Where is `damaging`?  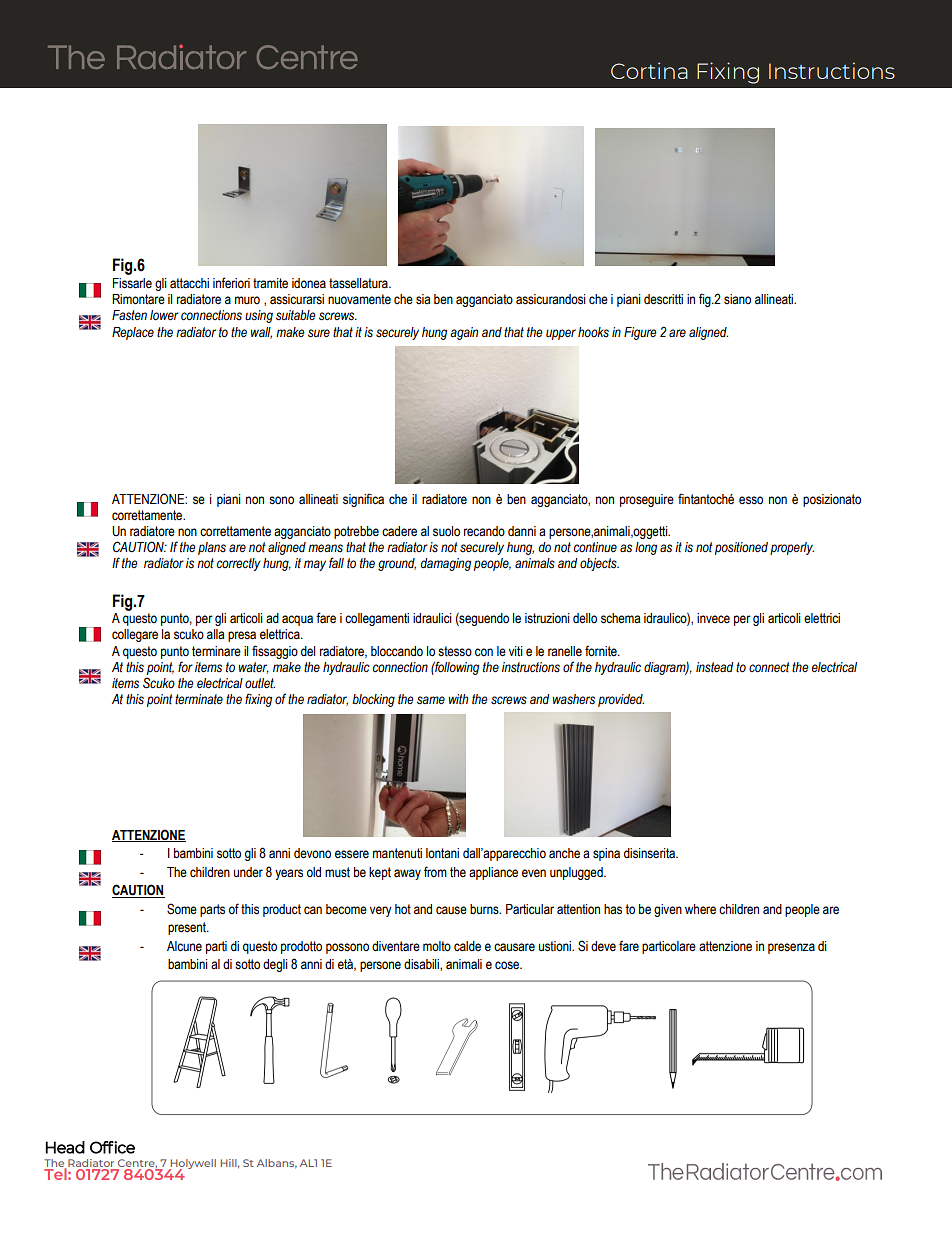
damaging is located at coordinates (446, 564).
